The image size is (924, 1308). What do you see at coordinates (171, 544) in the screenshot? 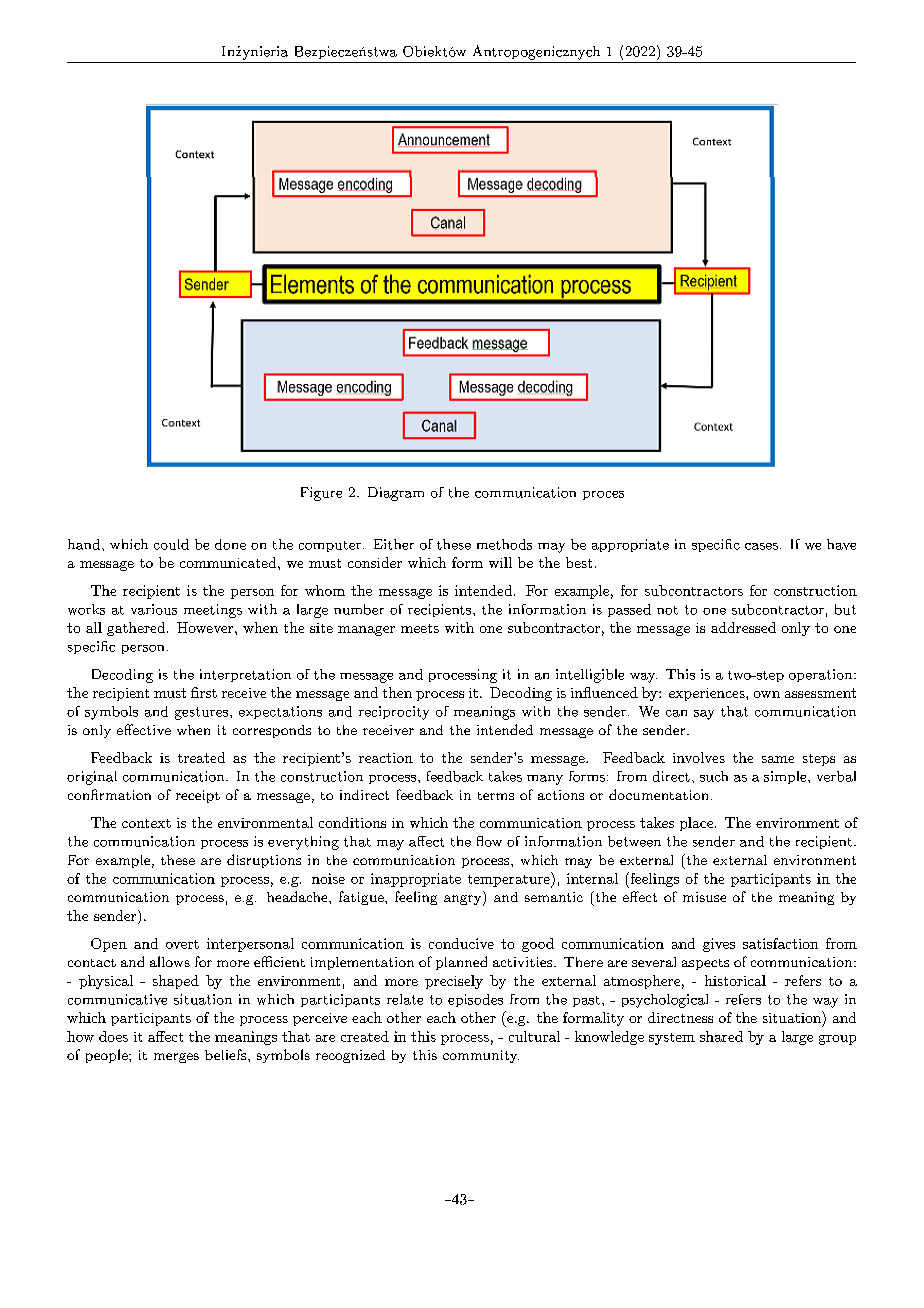
I see `could` at bounding box center [171, 544].
